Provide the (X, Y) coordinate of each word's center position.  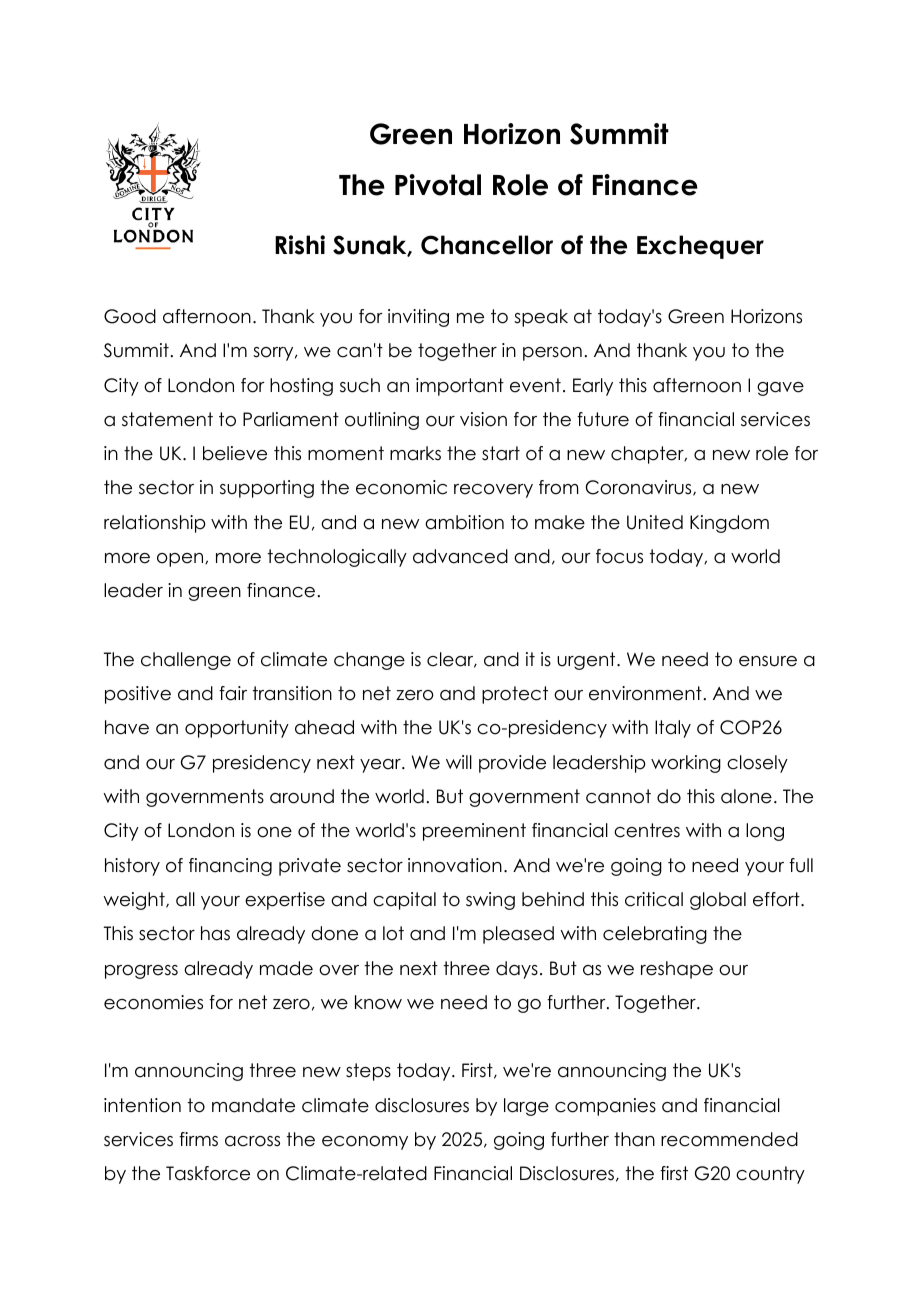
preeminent (474, 832)
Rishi (300, 245)
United (655, 522)
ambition (464, 522)
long (765, 832)
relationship (155, 524)
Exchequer (700, 247)
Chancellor (487, 245)
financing (230, 867)
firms (198, 1139)
